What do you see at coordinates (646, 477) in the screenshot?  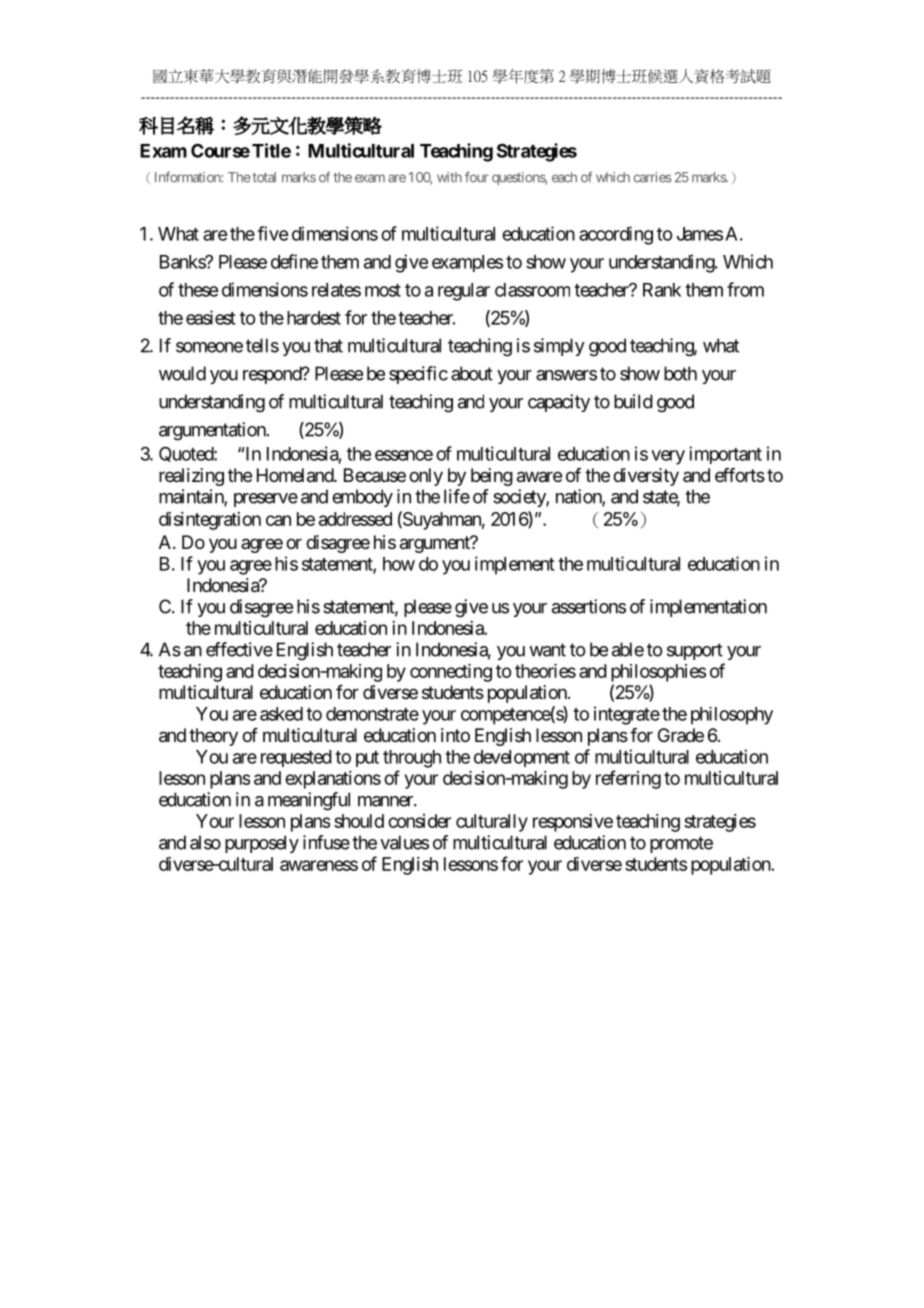 I see `diversity` at bounding box center [646, 477].
